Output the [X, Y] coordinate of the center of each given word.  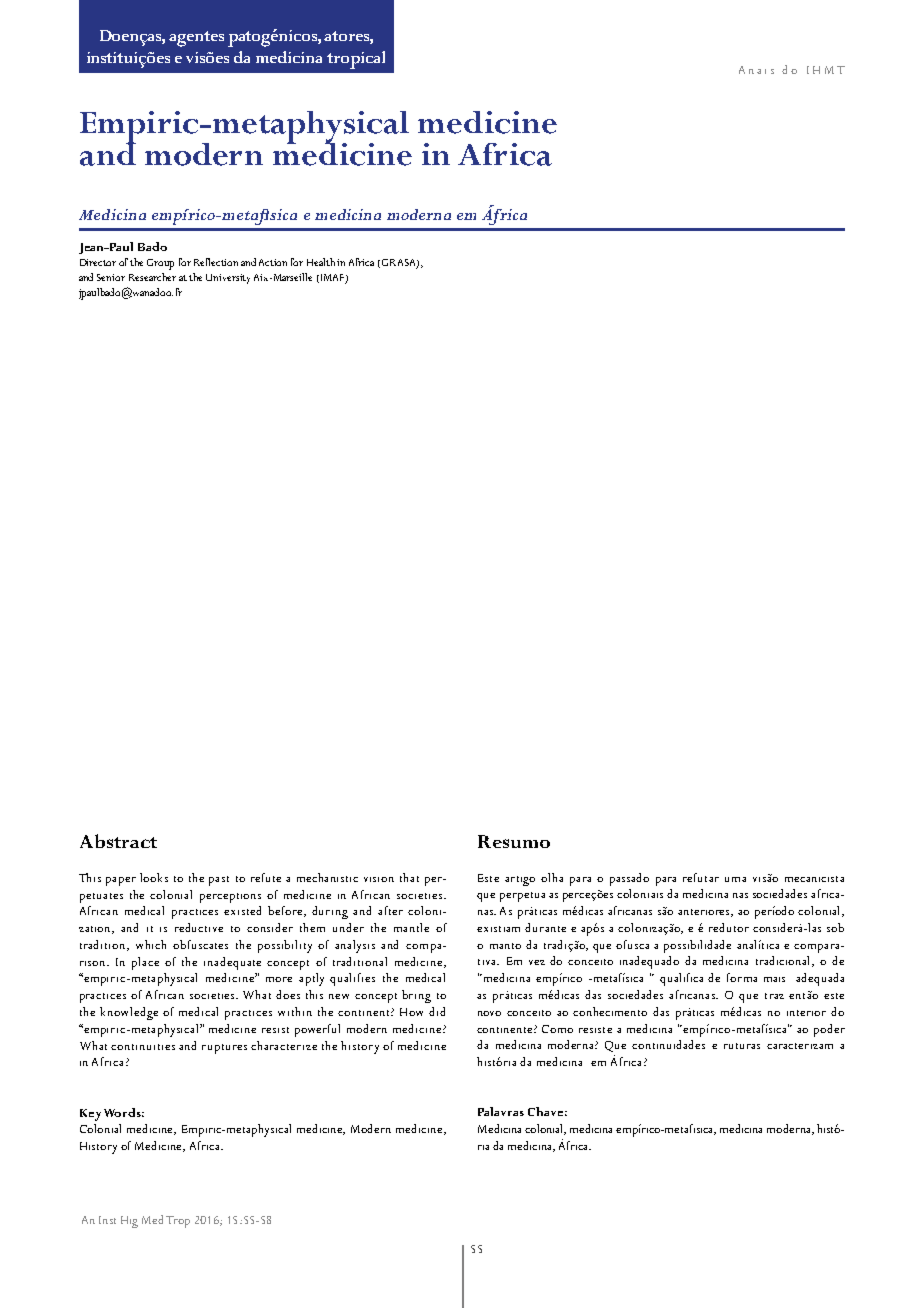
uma [735, 879]
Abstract [118, 841]
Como [557, 1029]
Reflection [216, 262]
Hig [129, 1222]
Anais [756, 70]
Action [273, 262]
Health [322, 262]
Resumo [514, 841]
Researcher [152, 277]
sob [835, 927]
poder [829, 1030]
